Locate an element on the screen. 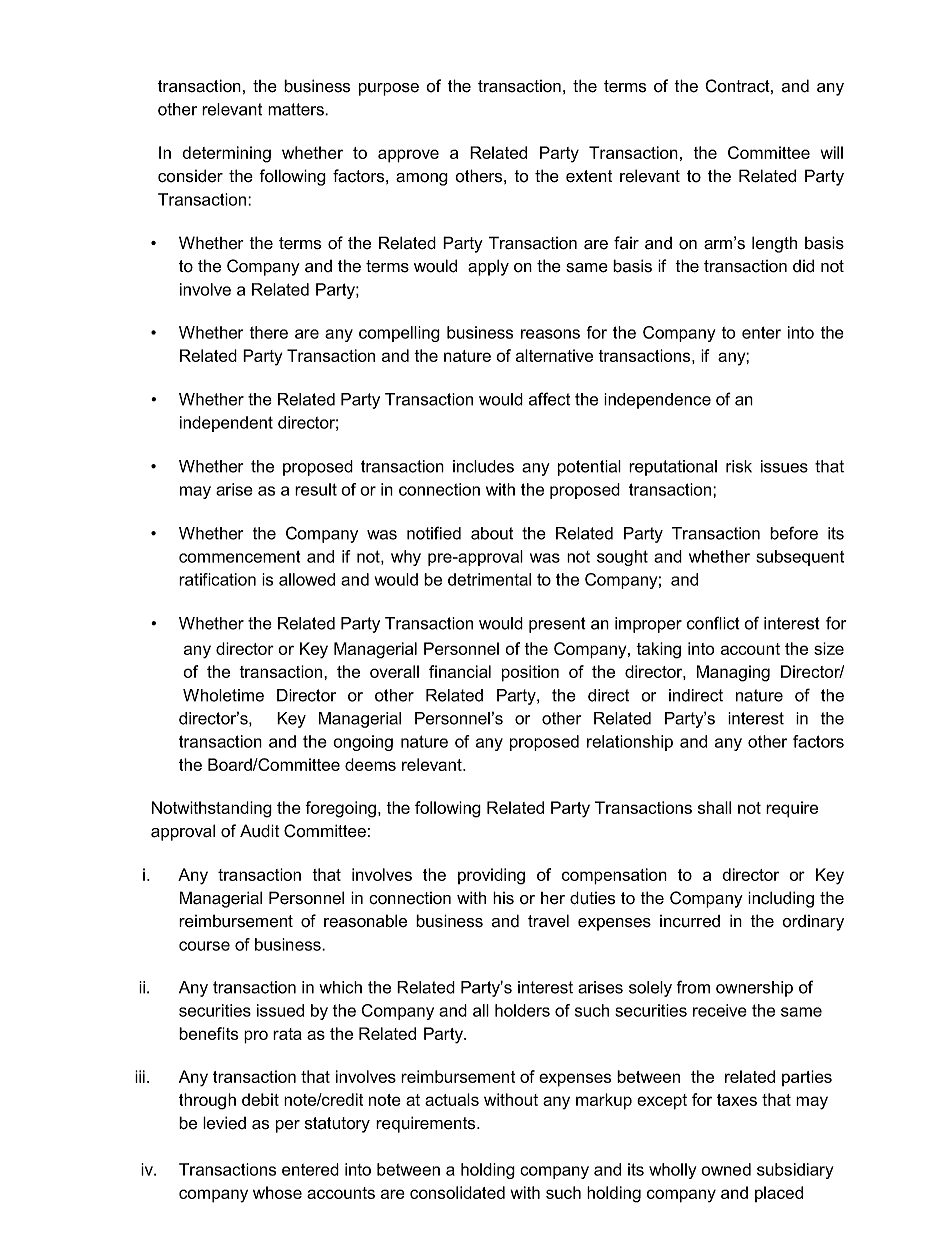 The image size is (952, 1233). ratification is located at coordinates (217, 579).
